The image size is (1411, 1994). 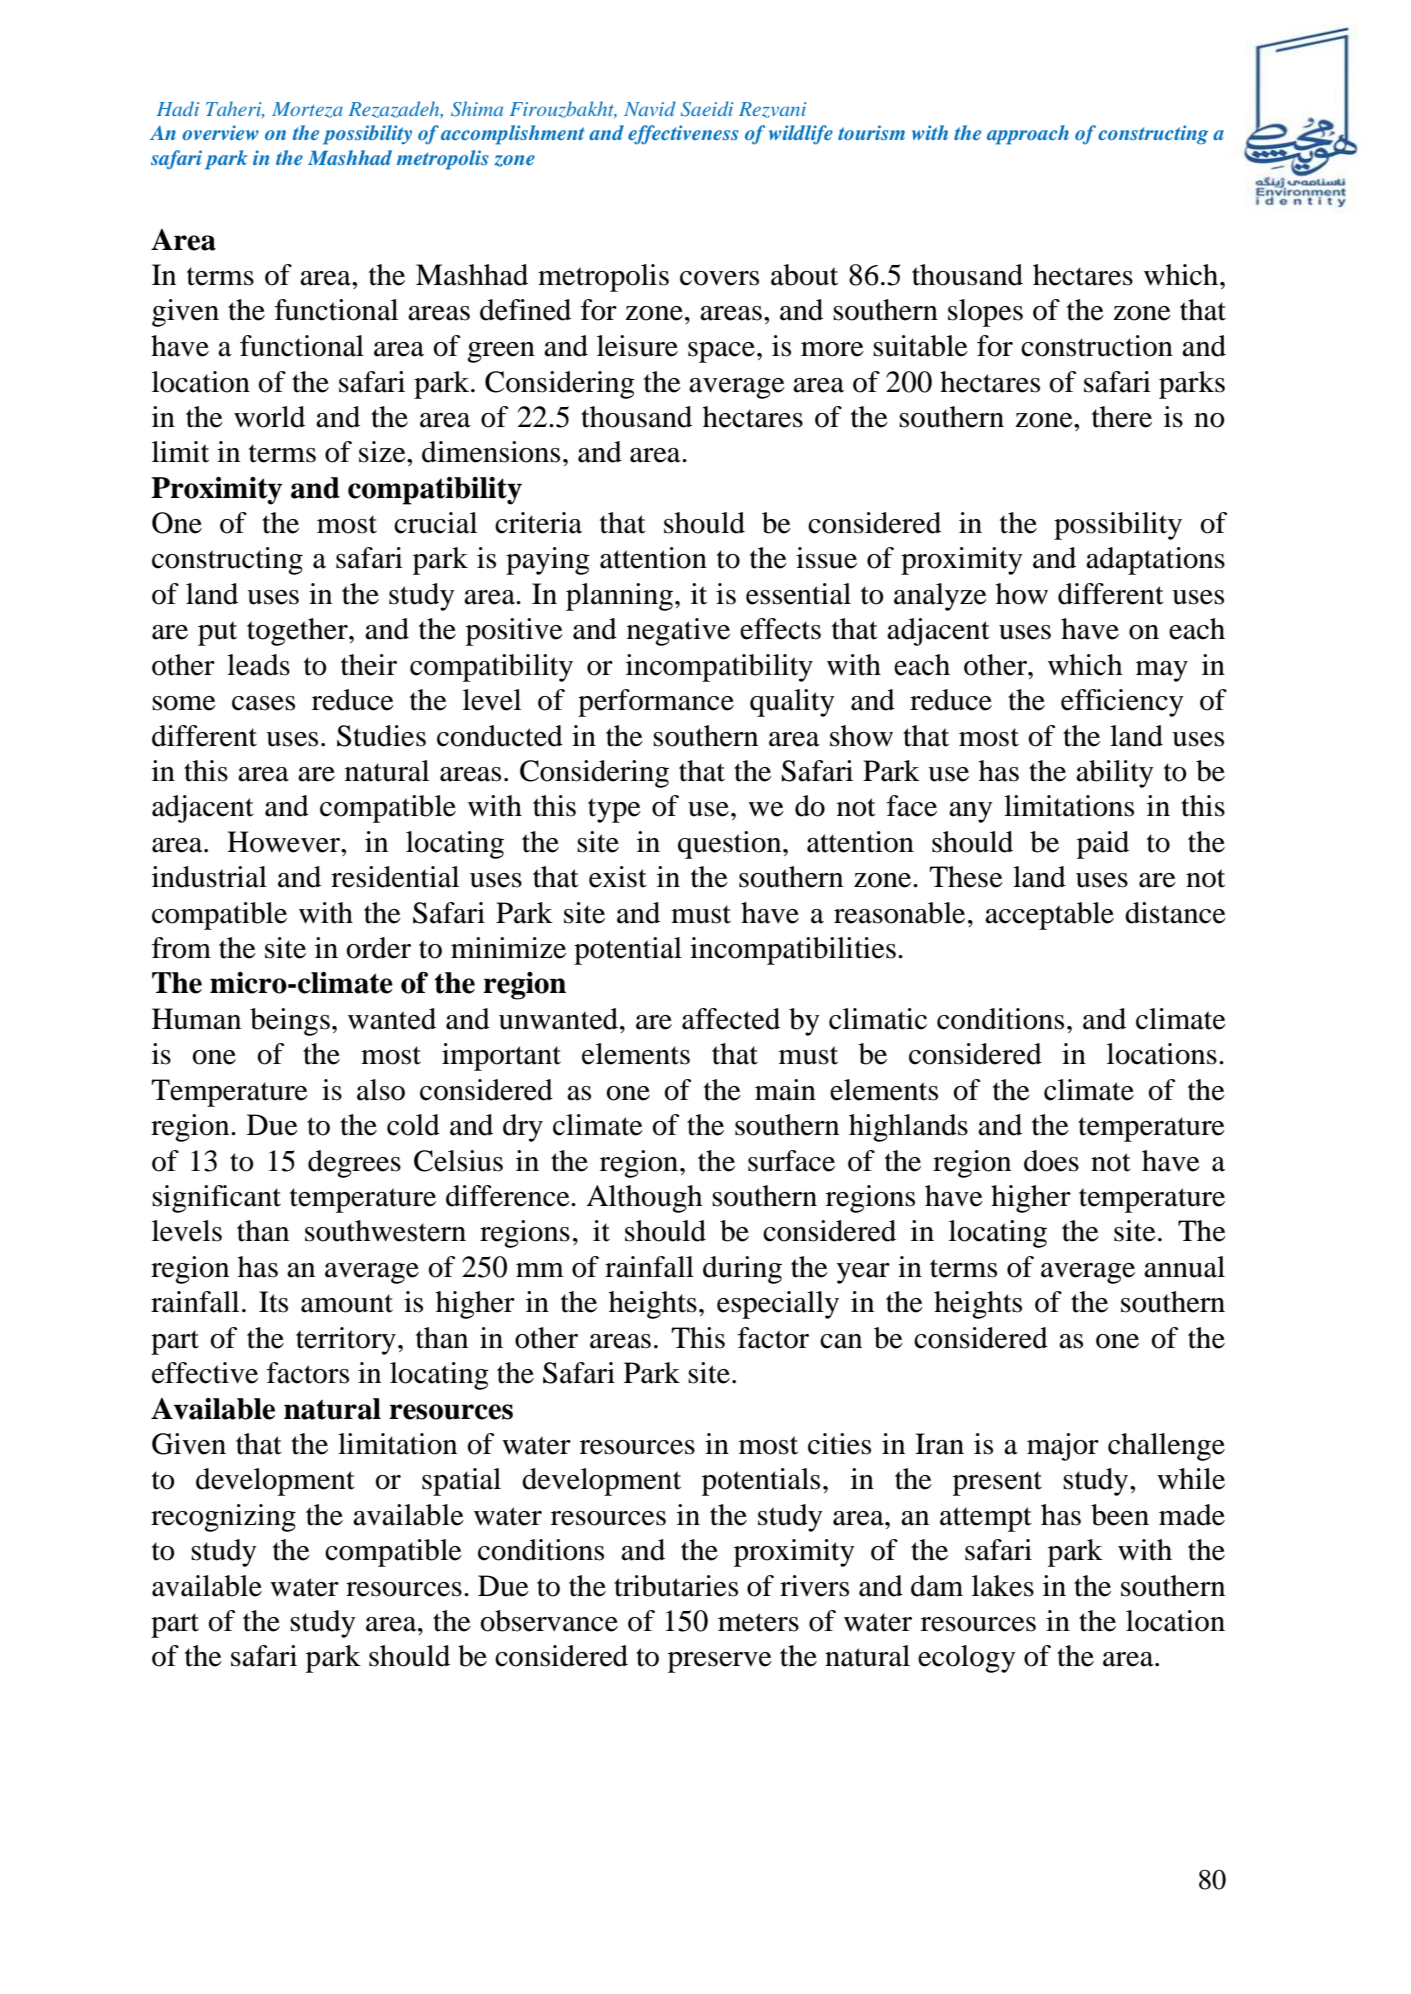 What do you see at coordinates (223, 1518) in the screenshot?
I see `recognizing` at bounding box center [223, 1518].
